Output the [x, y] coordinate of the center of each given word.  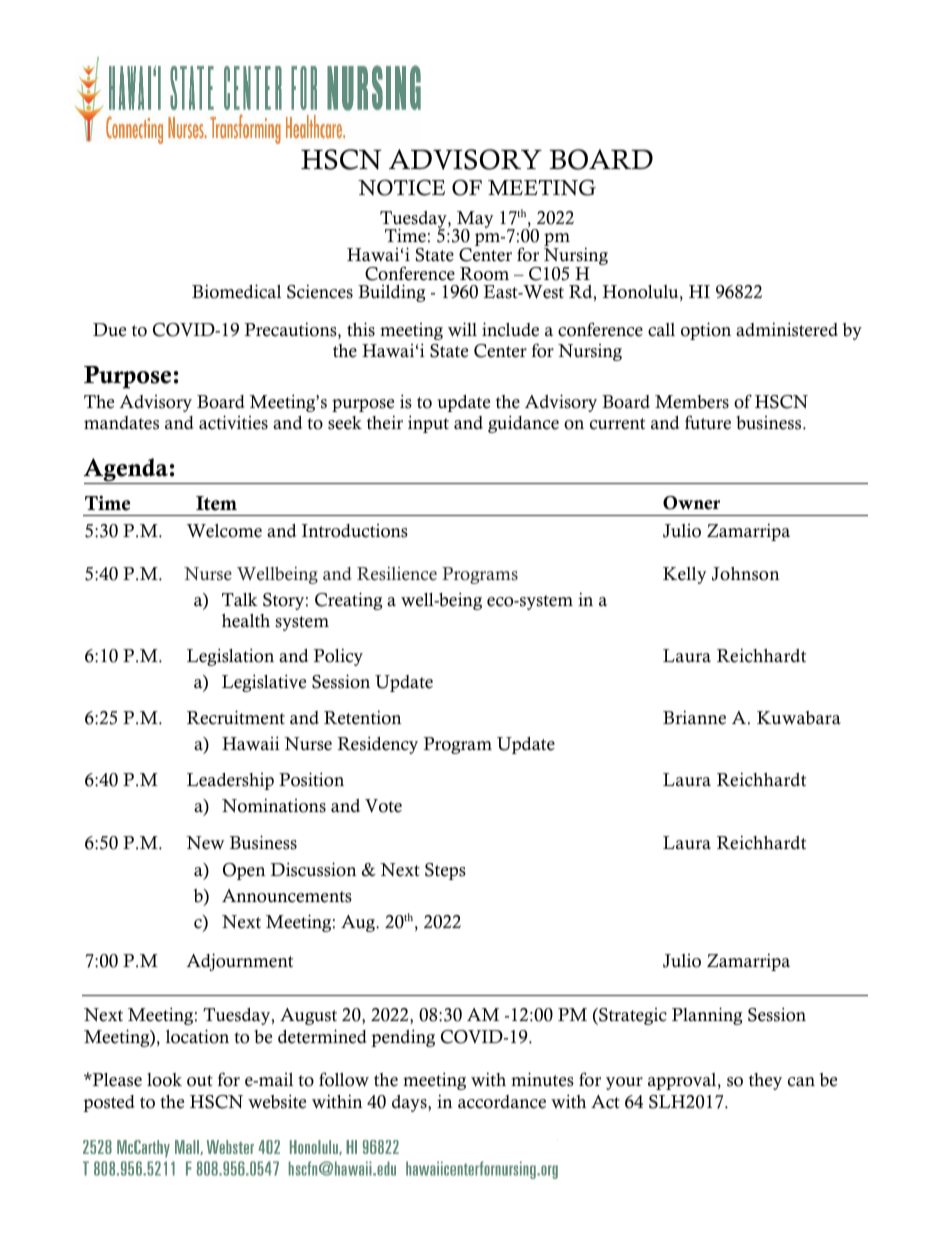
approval [683, 1081]
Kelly [685, 575]
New [205, 843]
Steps [445, 871]
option [706, 331]
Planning [707, 1016]
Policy [338, 657]
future [708, 422]
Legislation [230, 657]
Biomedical [236, 291]
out [200, 1081]
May [474, 221]
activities [233, 422]
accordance [502, 1102]
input [428, 424]
